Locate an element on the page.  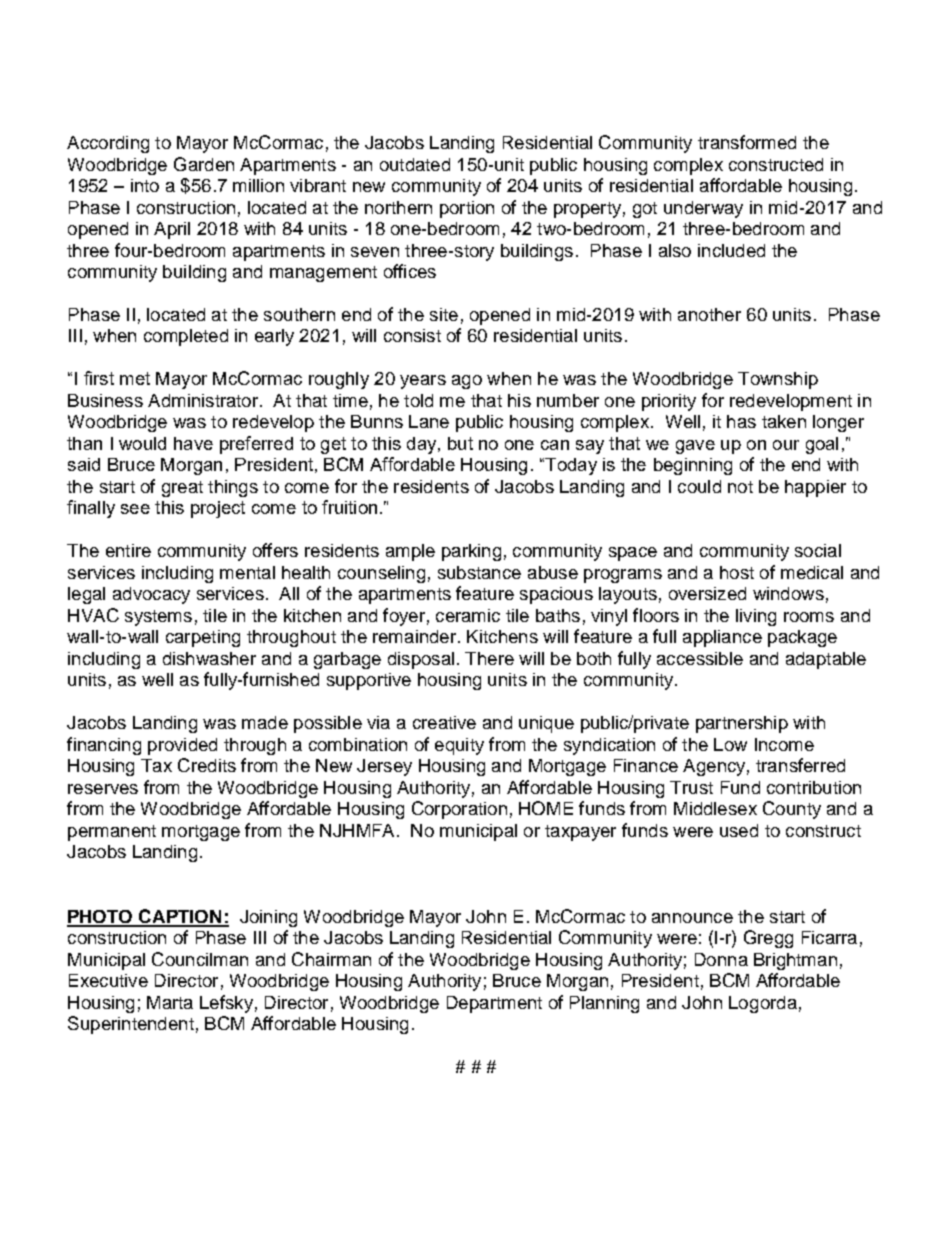
Garden is located at coordinates (204, 164).
